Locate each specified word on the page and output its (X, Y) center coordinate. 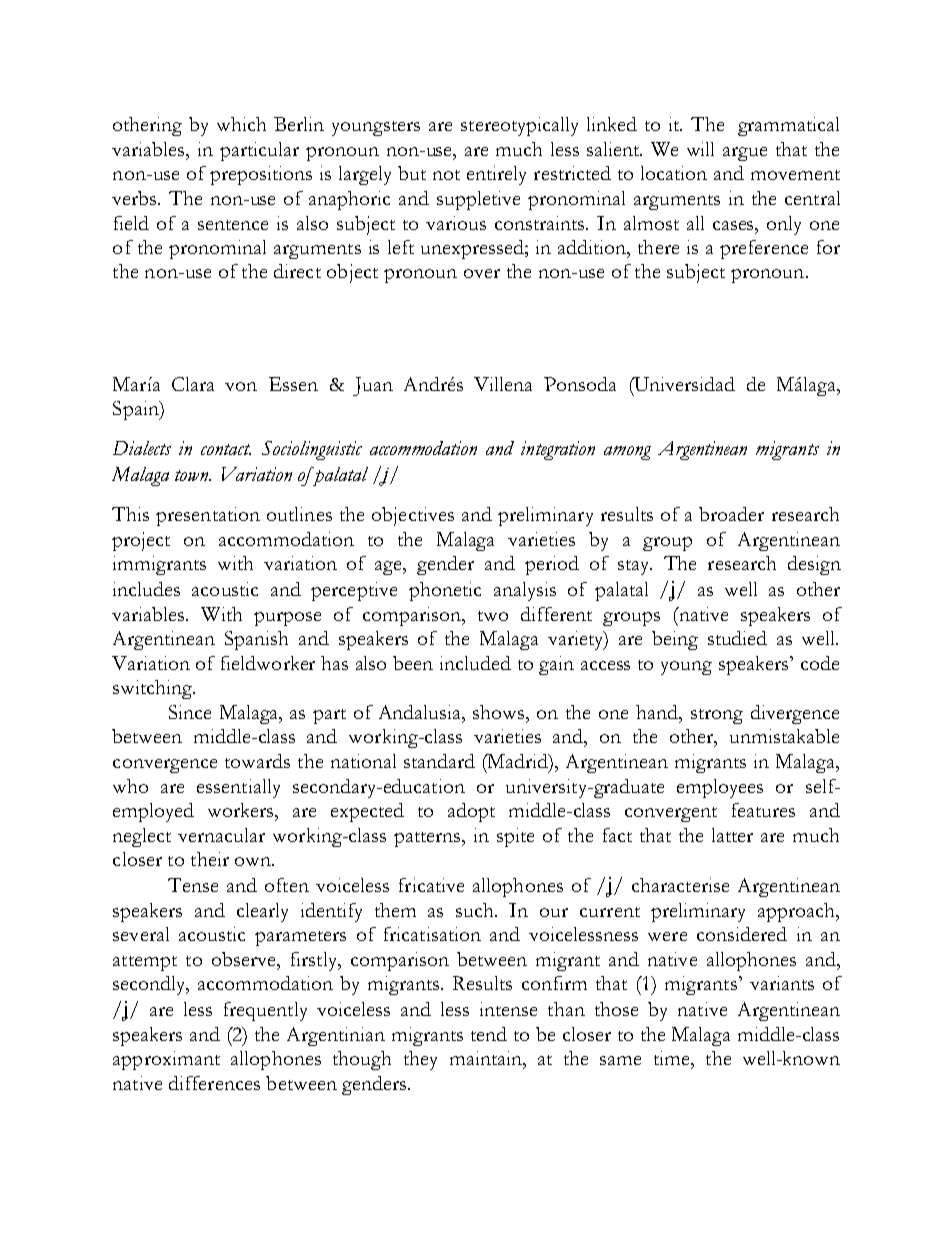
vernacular (221, 835)
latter (732, 835)
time (673, 1058)
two (493, 616)
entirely (496, 175)
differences (214, 1083)
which (241, 124)
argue (745, 154)
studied (737, 638)
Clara (193, 384)
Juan (373, 386)
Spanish (256, 640)
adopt (471, 812)
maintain (487, 1058)
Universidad (683, 384)
